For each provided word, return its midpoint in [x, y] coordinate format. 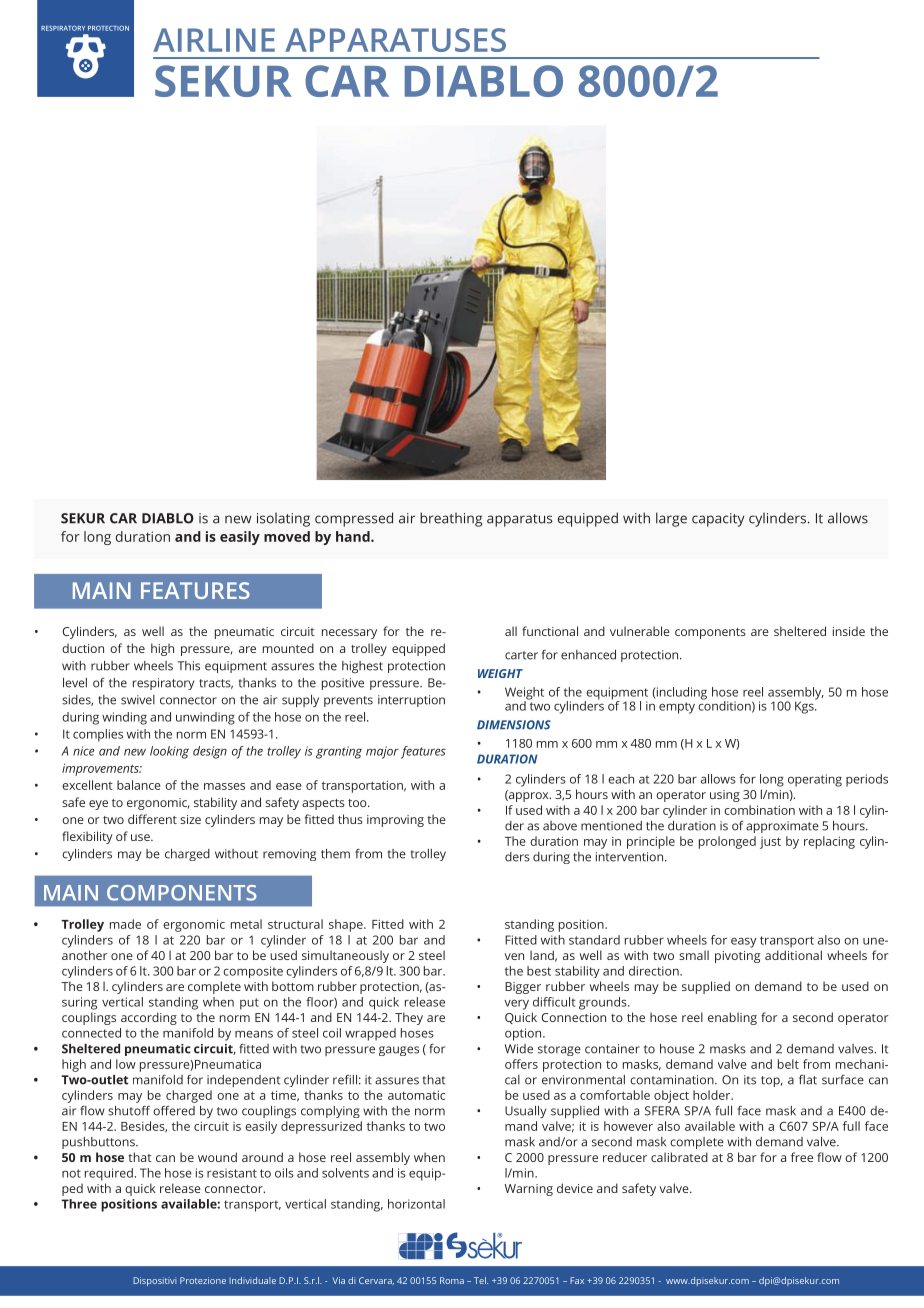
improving [395, 821]
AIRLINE [214, 40]
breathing [451, 519]
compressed [354, 519]
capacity [718, 520]
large [671, 519]
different [152, 819]
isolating [283, 520]
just [770, 843]
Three [79, 1204]
